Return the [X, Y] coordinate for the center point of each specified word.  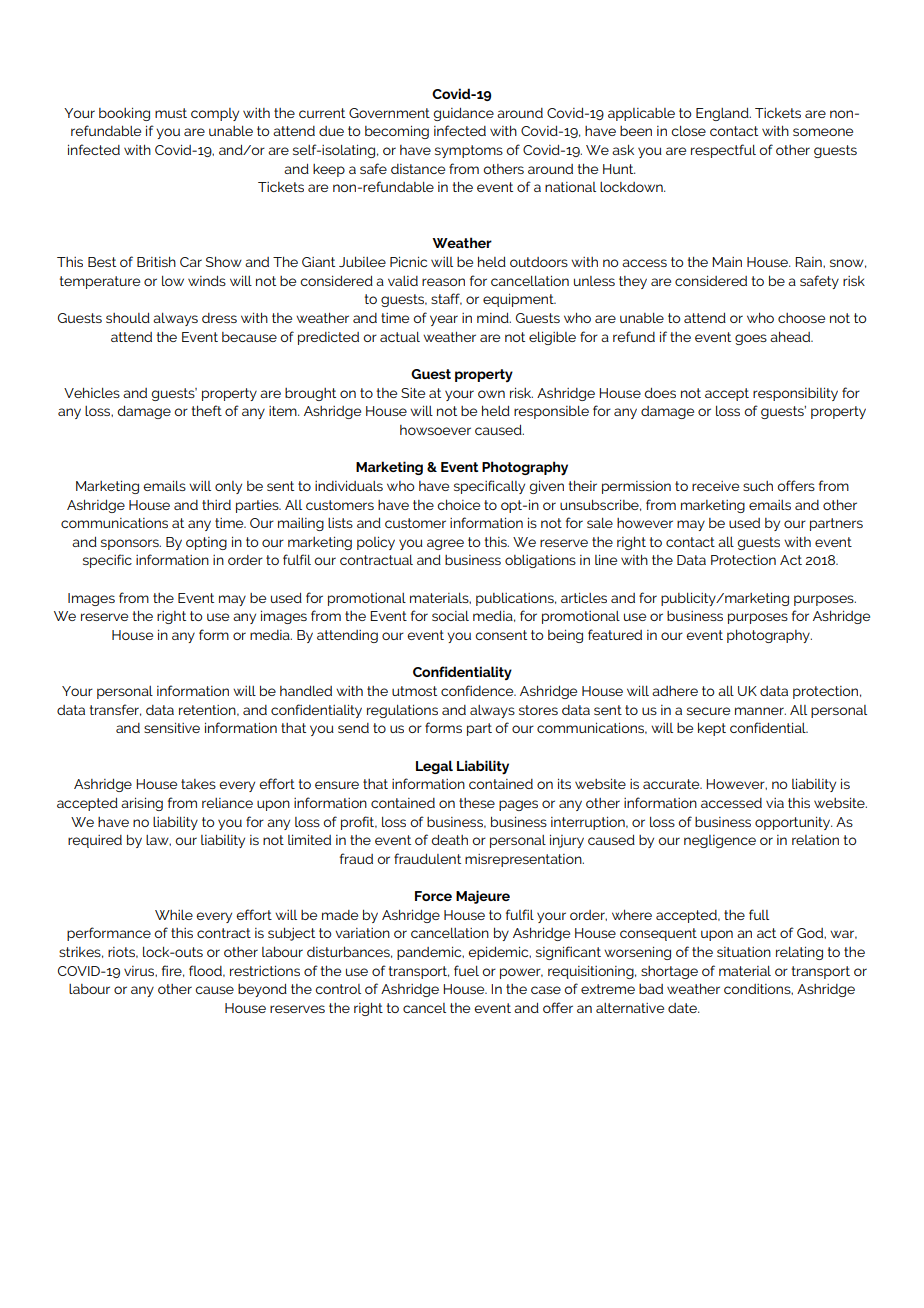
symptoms [469, 151]
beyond [262, 990]
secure [708, 711]
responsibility [795, 394]
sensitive [172, 728]
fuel [466, 970]
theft [207, 410]
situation [744, 952]
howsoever [435, 430]
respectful [723, 151]
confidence [478, 690]
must [171, 113]
